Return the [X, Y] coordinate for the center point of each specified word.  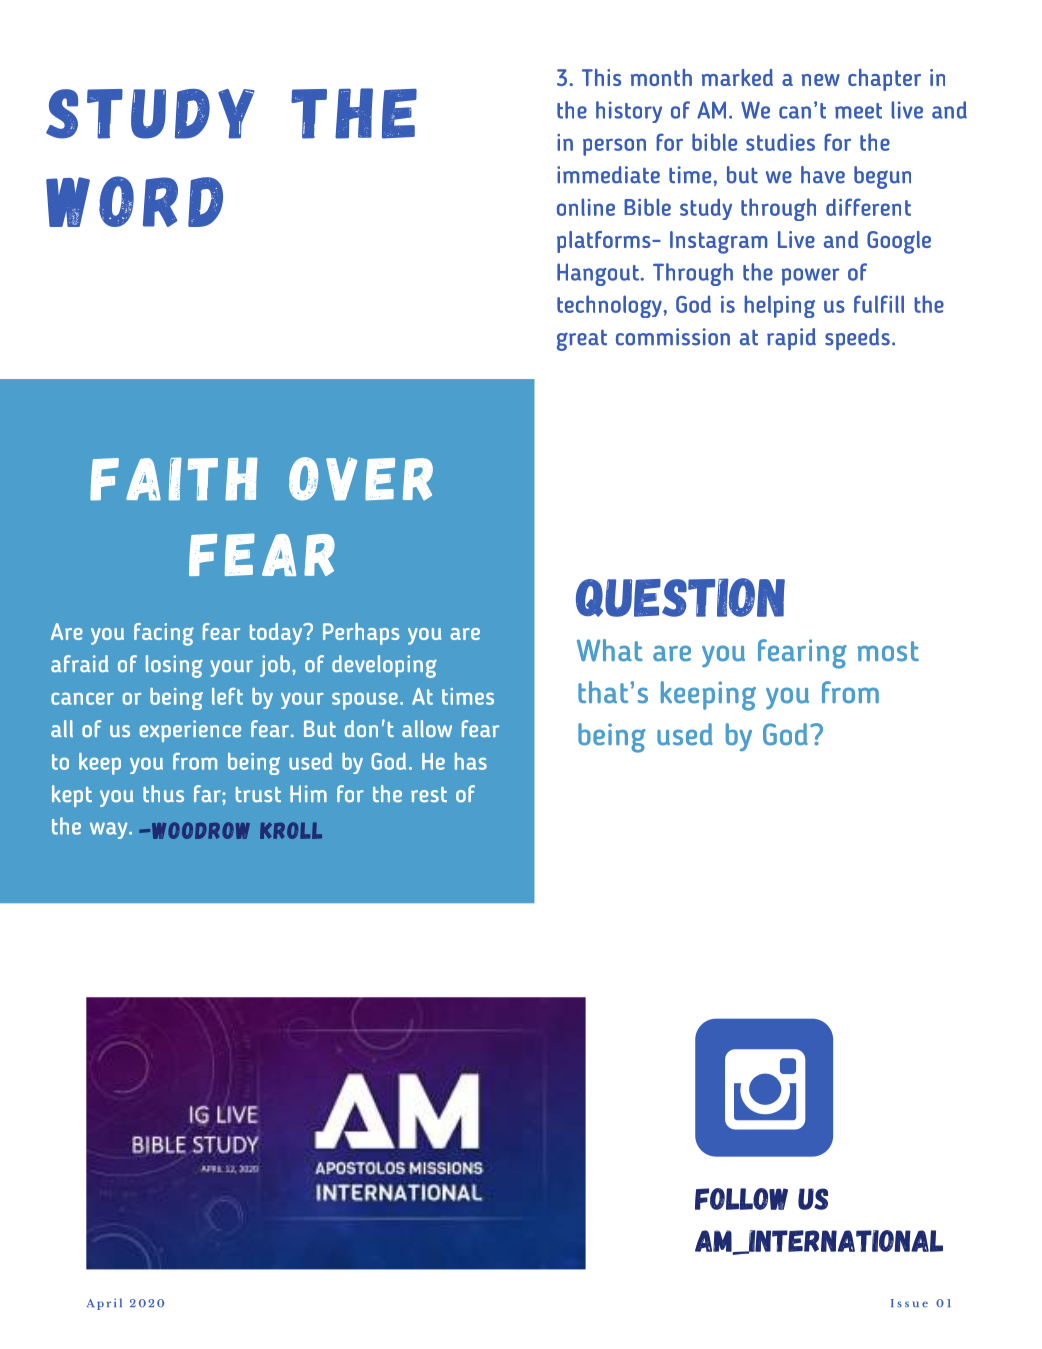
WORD [134, 201]
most [888, 651]
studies [780, 142]
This [601, 77]
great [582, 340]
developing [384, 666]
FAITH [174, 479]
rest [429, 794]
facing [164, 634]
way [110, 830]
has [471, 761]
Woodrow [199, 830]
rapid [791, 339]
